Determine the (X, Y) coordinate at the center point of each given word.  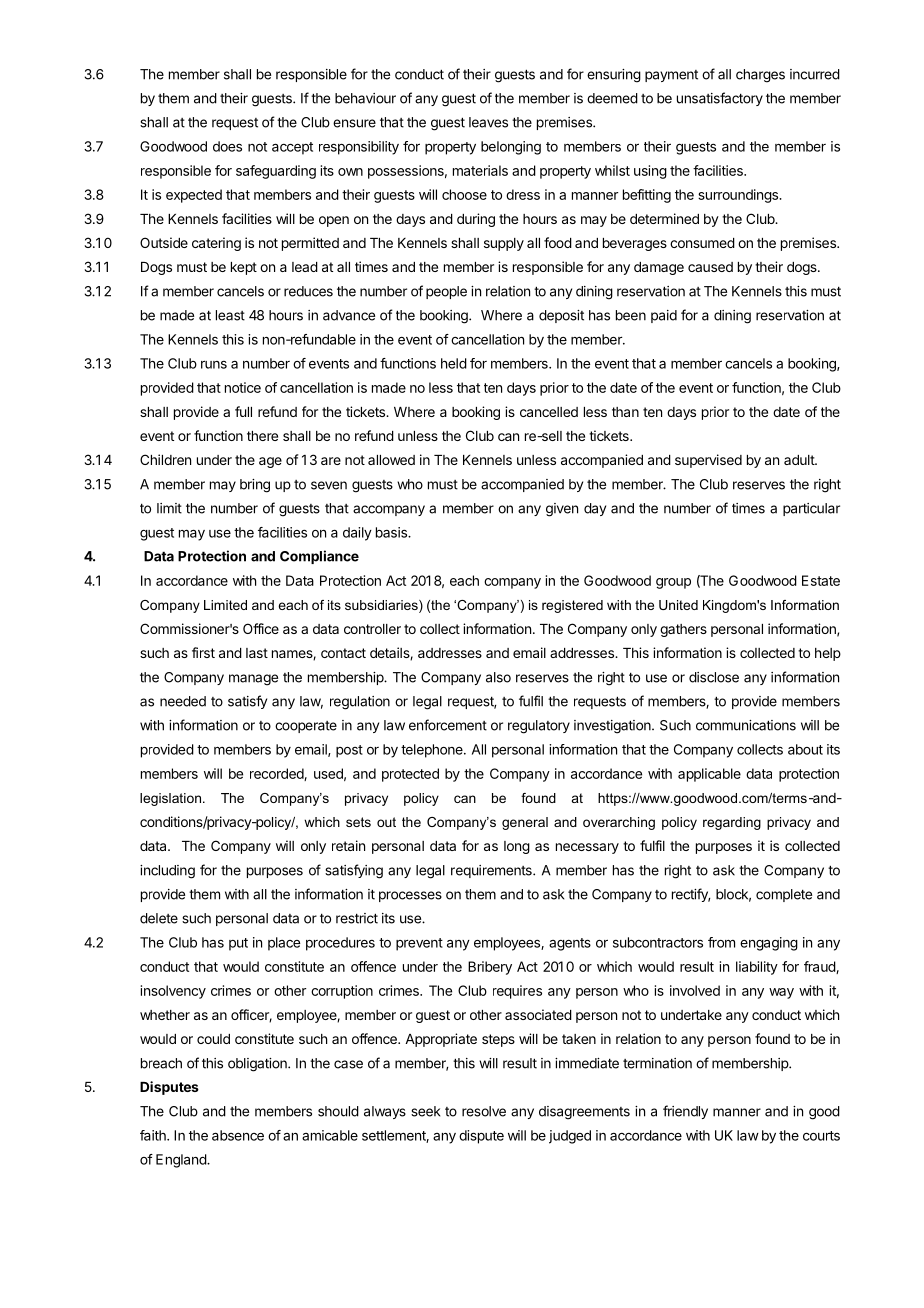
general (525, 823)
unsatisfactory (720, 99)
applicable (709, 775)
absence (238, 1135)
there (262, 436)
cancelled (549, 412)
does (227, 146)
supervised (708, 461)
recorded (277, 774)
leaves (488, 122)
